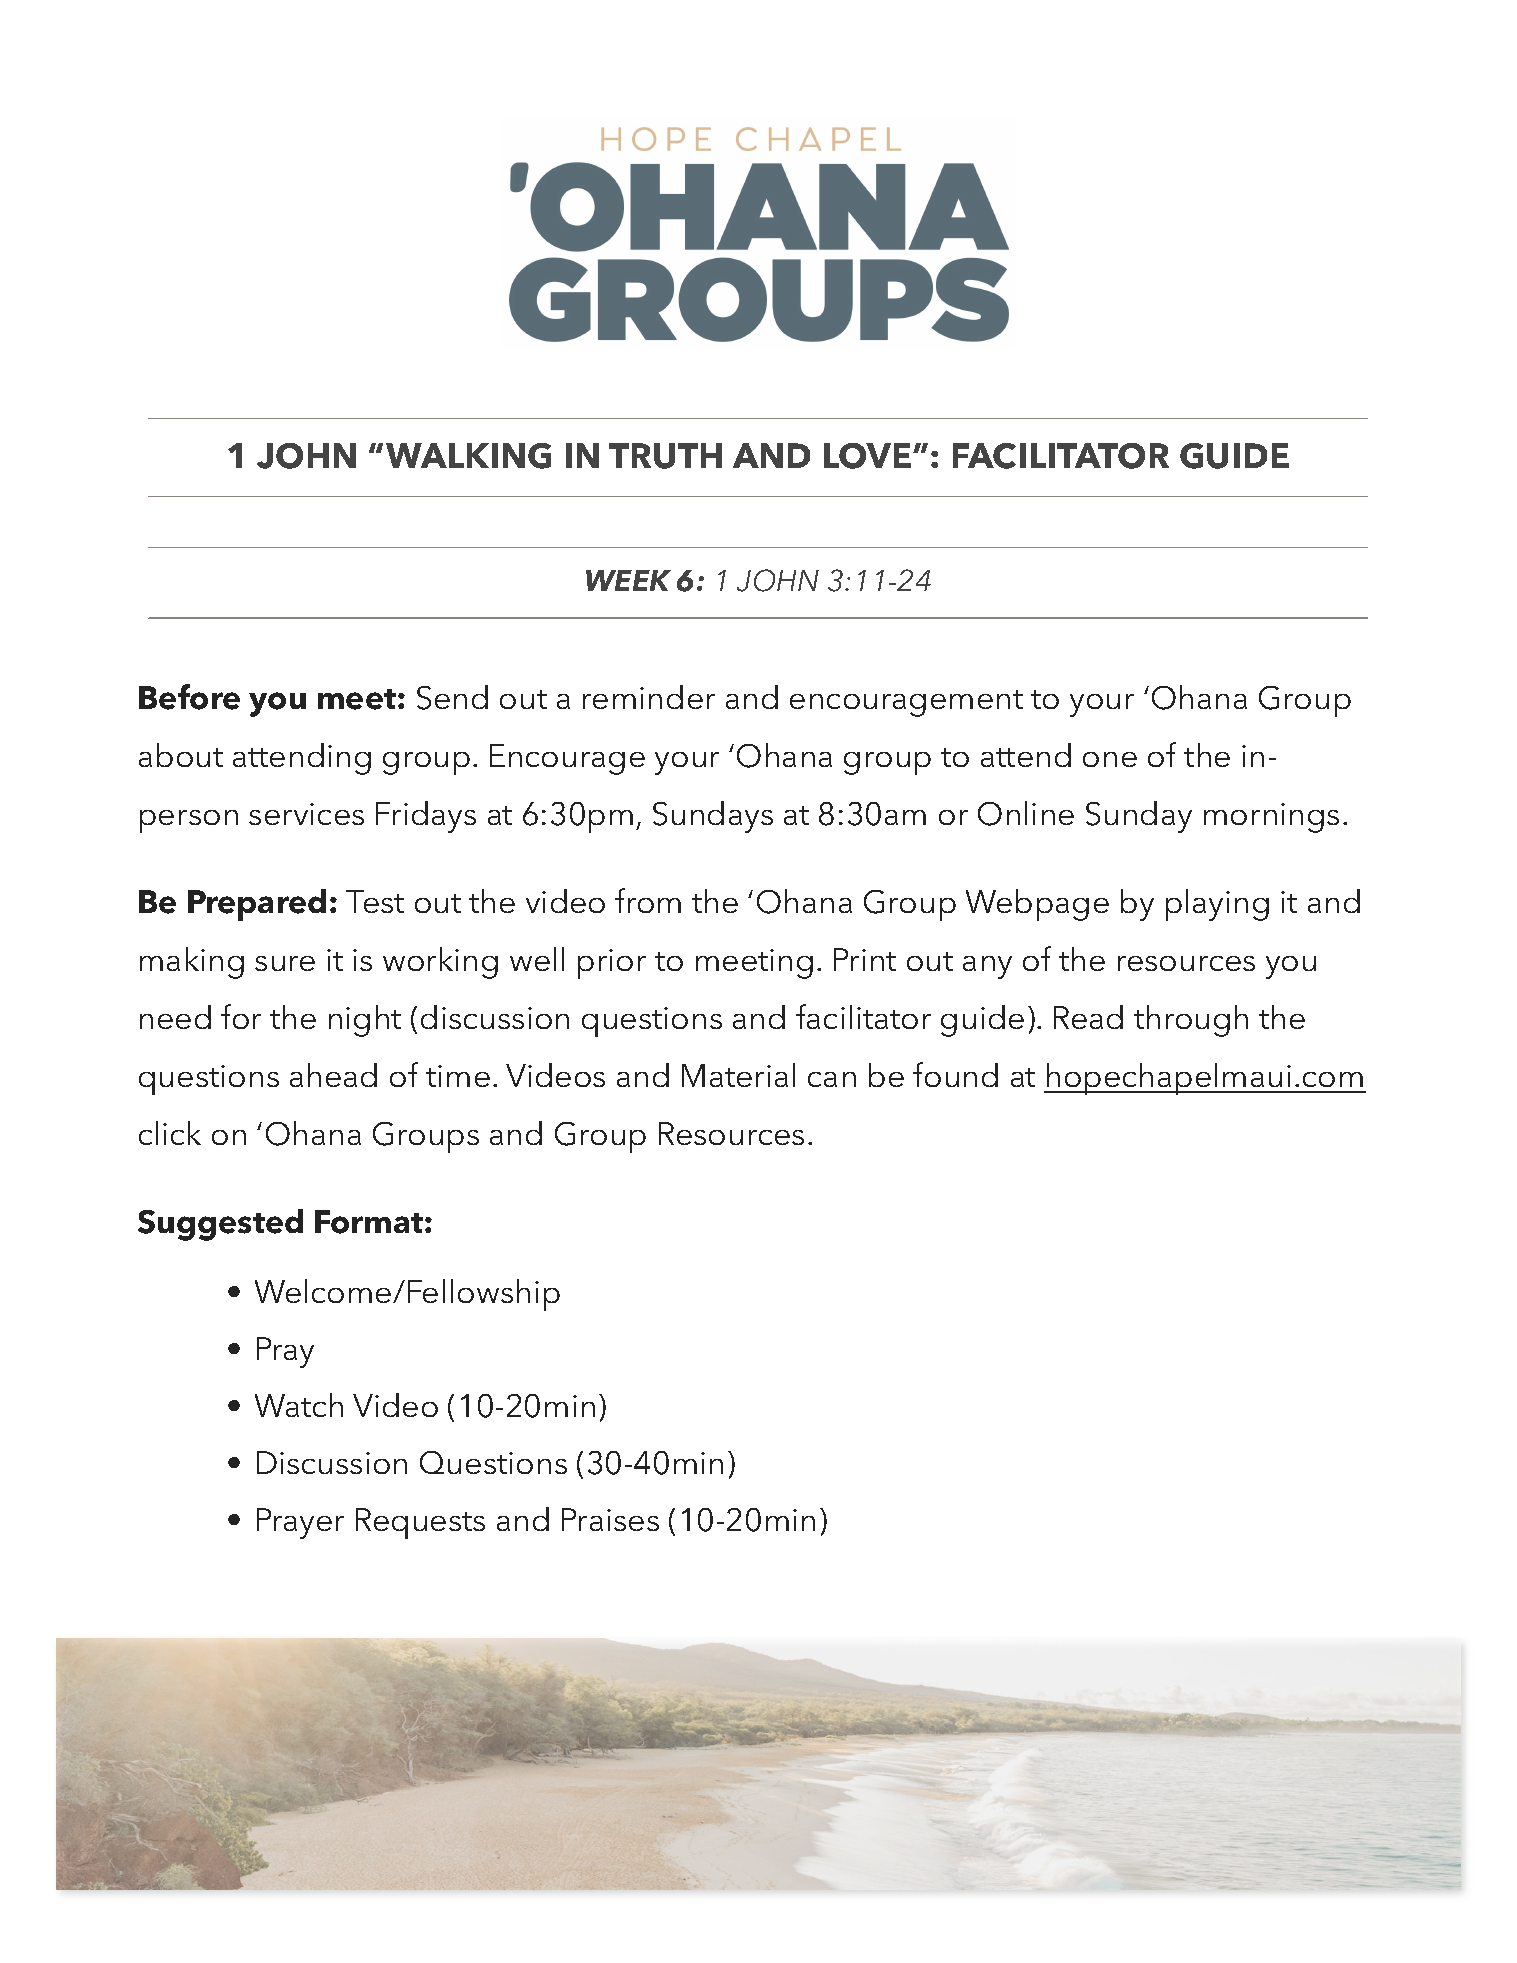  I want to click on WALKING, so click(468, 456).
